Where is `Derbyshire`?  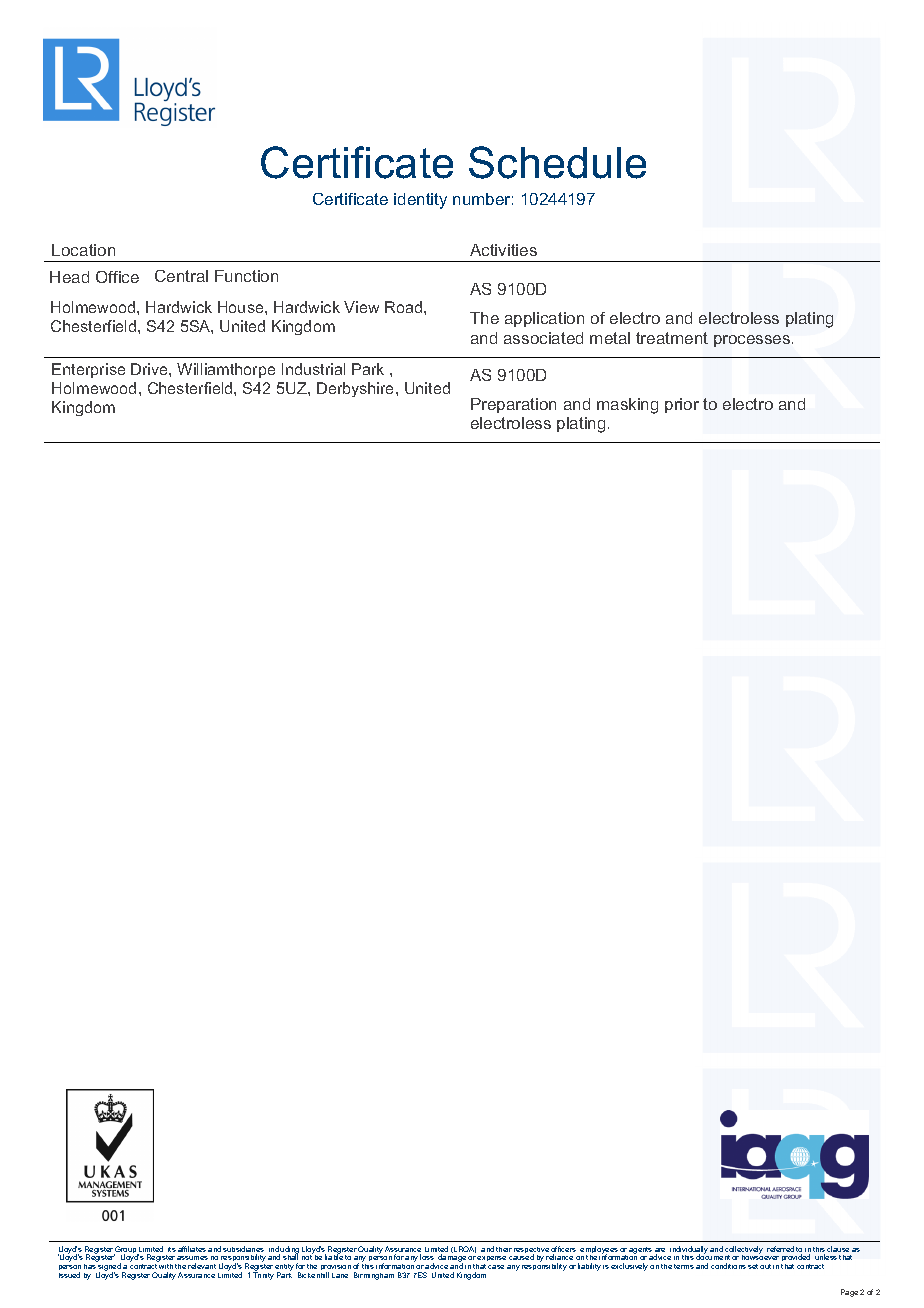
Derbyshire is located at coordinates (357, 389).
